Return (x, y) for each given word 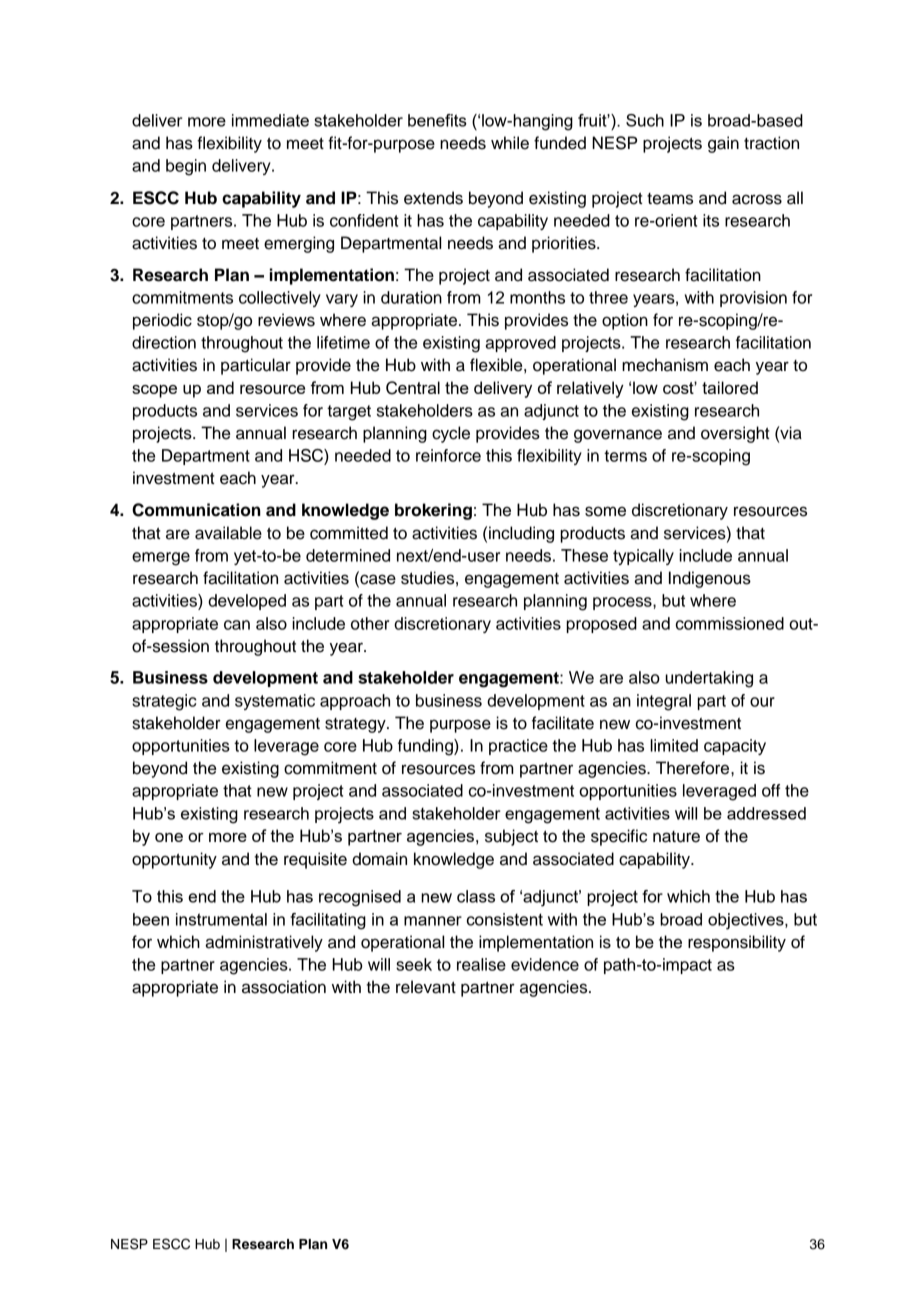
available (228, 533)
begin (186, 167)
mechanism (665, 365)
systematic (275, 702)
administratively (264, 943)
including (521, 534)
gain (723, 144)
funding (426, 747)
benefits (437, 120)
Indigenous (710, 579)
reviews (286, 320)
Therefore (694, 768)
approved (520, 344)
